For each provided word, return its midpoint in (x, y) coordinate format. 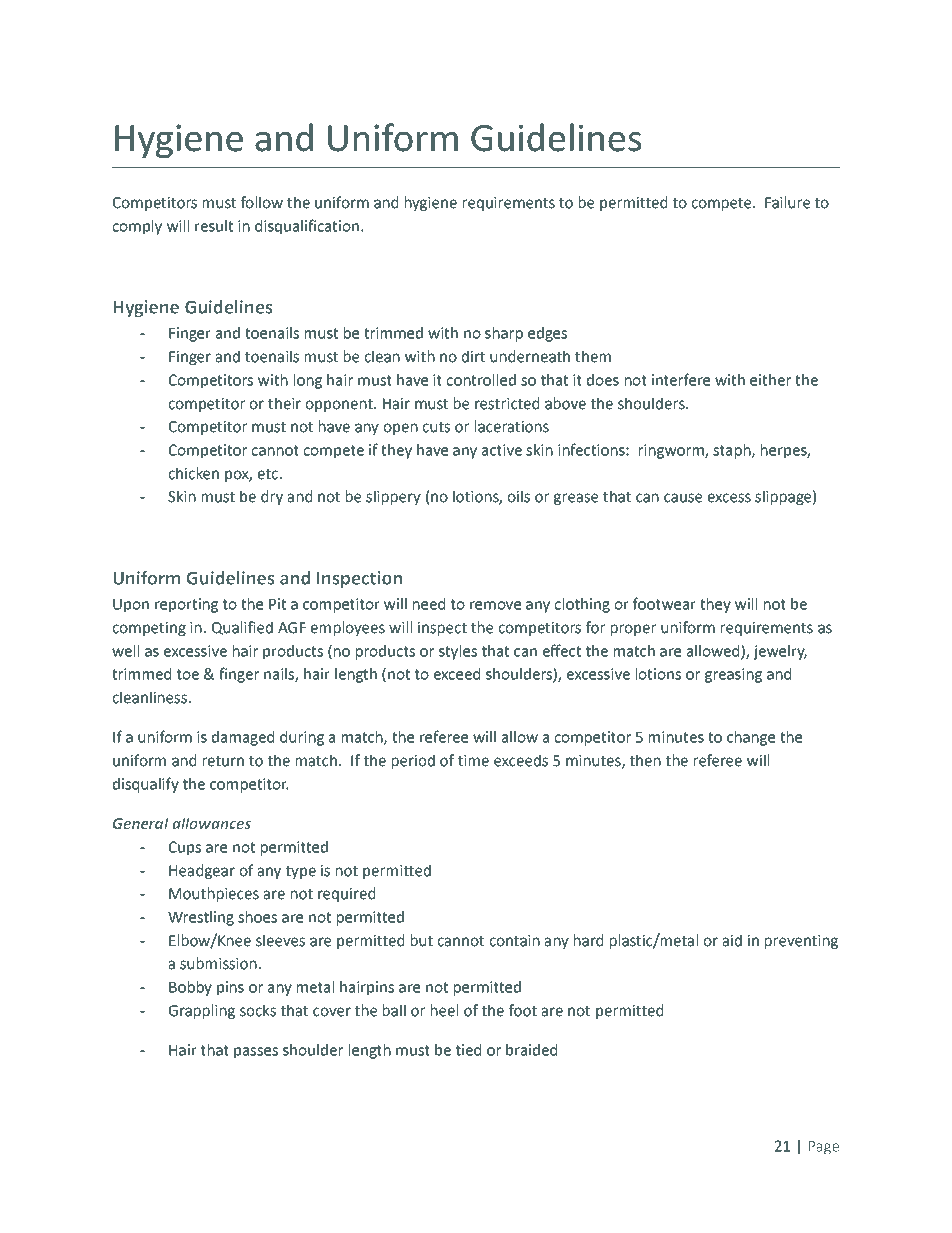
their (284, 403)
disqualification (307, 227)
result (214, 226)
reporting (186, 605)
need (429, 604)
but (422, 940)
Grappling (202, 1011)
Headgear (202, 871)
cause (683, 498)
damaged (243, 738)
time (473, 761)
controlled (481, 380)
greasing (733, 675)
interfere (681, 379)
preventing (801, 942)
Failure (787, 202)
